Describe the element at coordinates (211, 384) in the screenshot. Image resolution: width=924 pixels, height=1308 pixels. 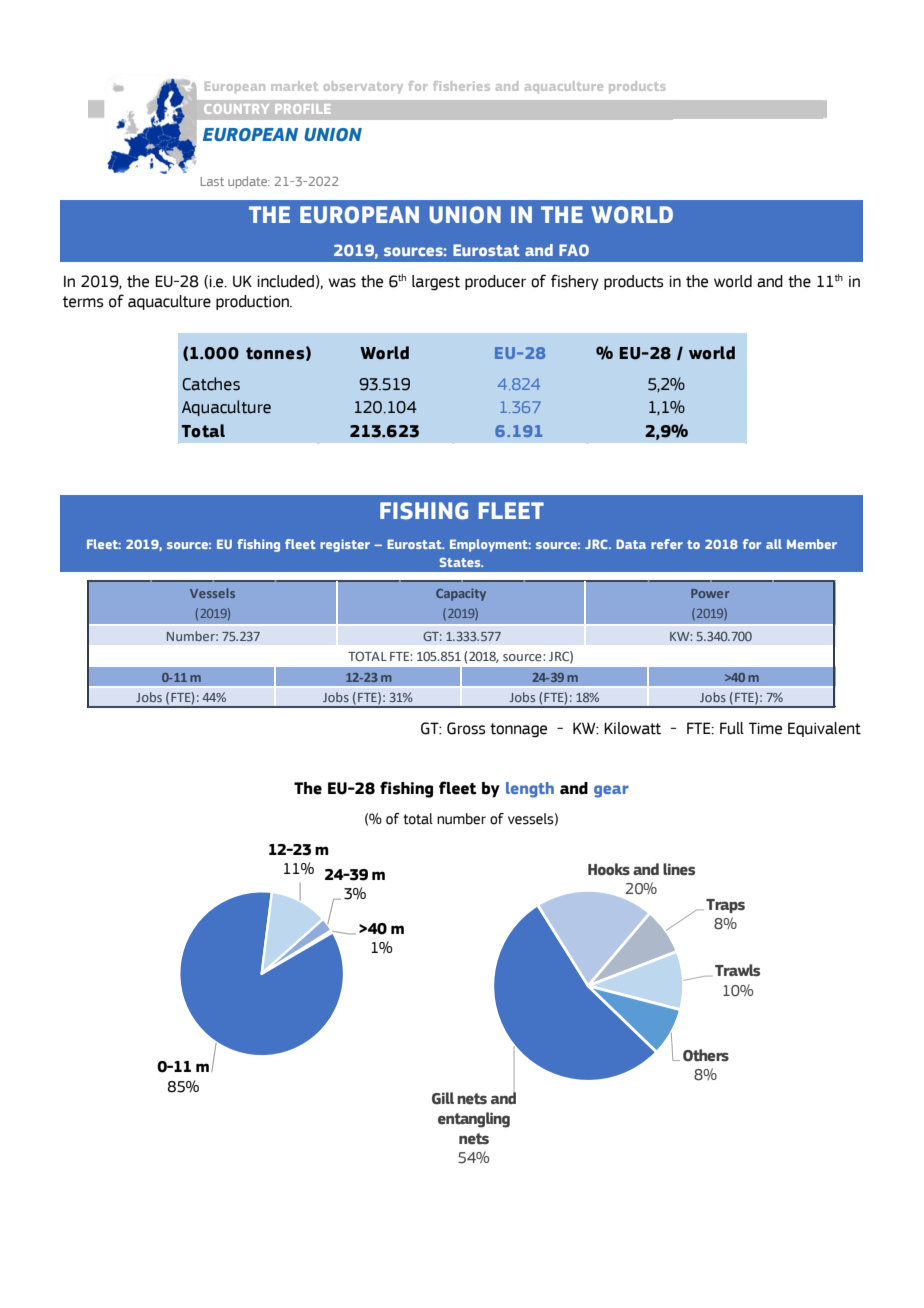
I see `Catches` at that location.
